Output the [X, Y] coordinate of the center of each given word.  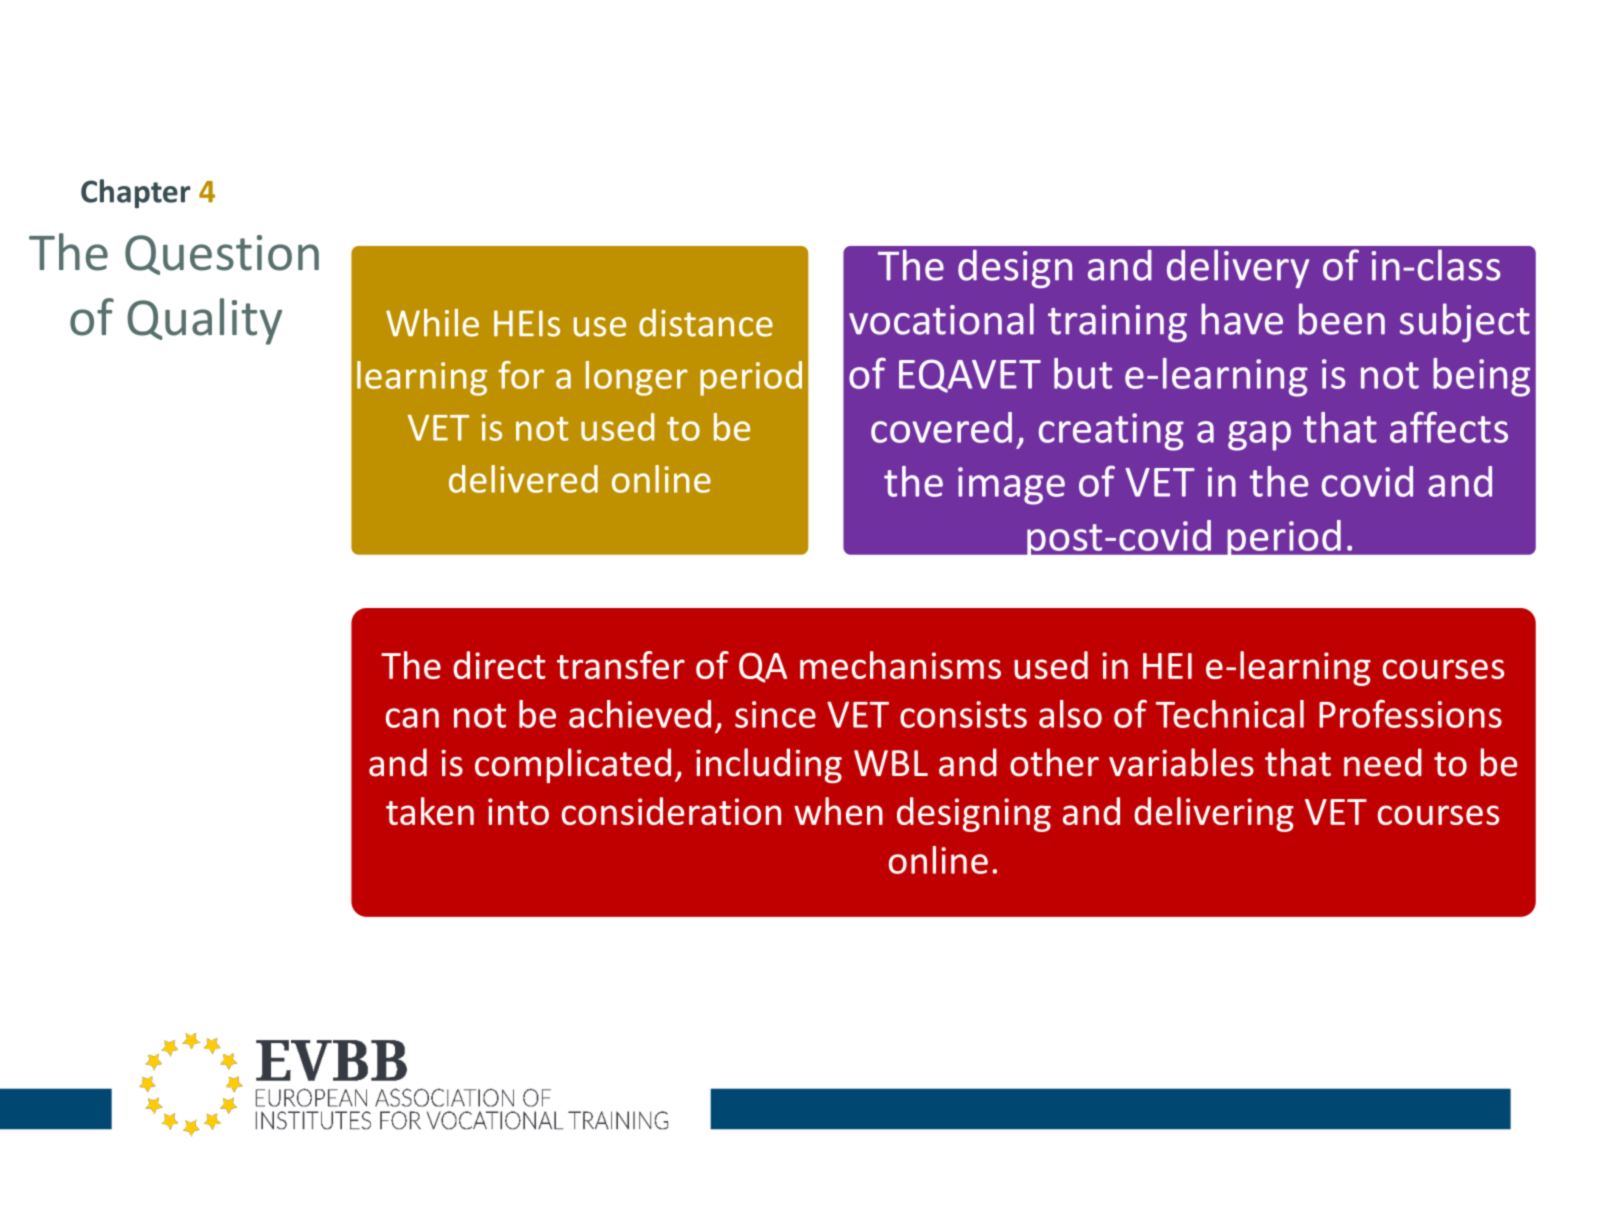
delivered [523, 479]
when [838, 811]
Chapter [136, 193]
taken [430, 811]
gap [1259, 436]
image [1011, 486]
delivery [1238, 268]
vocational [941, 319]
